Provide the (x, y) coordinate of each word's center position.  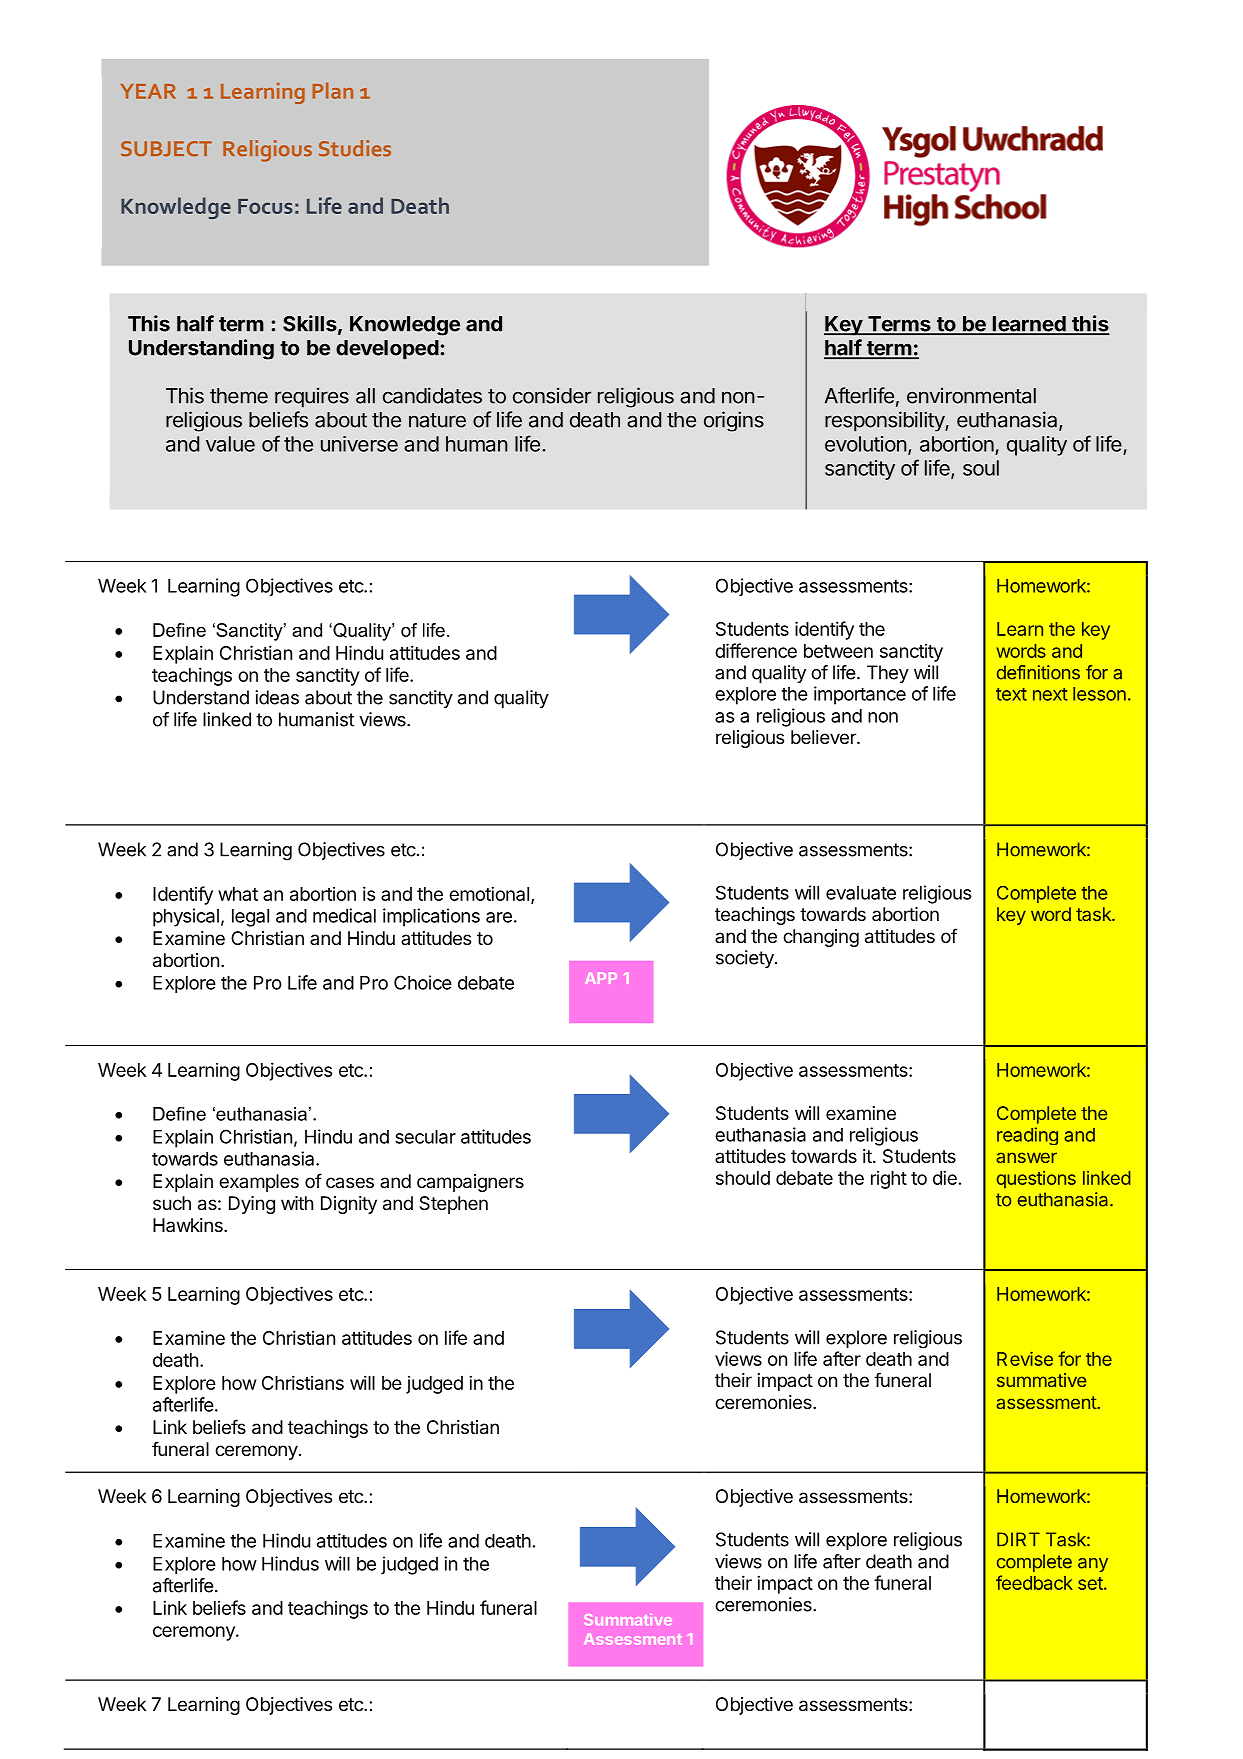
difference (756, 650)
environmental (971, 395)
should (743, 1178)
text (1011, 694)
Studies (355, 148)
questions (1036, 1179)
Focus (265, 206)
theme (239, 396)
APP (601, 978)
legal (250, 918)
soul (981, 468)
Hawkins (189, 1225)
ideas (277, 697)
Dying (252, 1205)
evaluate (861, 893)
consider (552, 395)
